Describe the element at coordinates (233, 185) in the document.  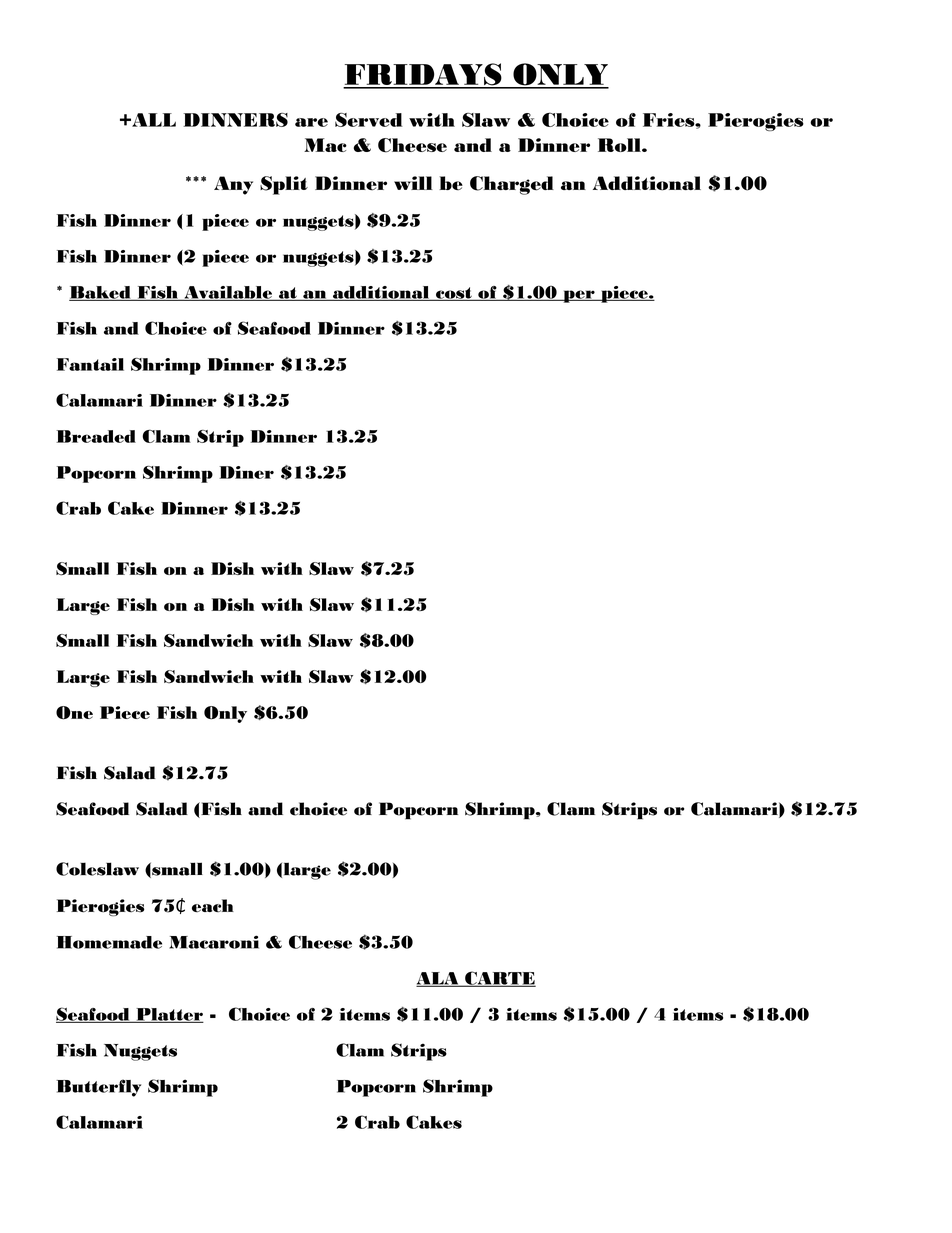
I see `Any` at that location.
